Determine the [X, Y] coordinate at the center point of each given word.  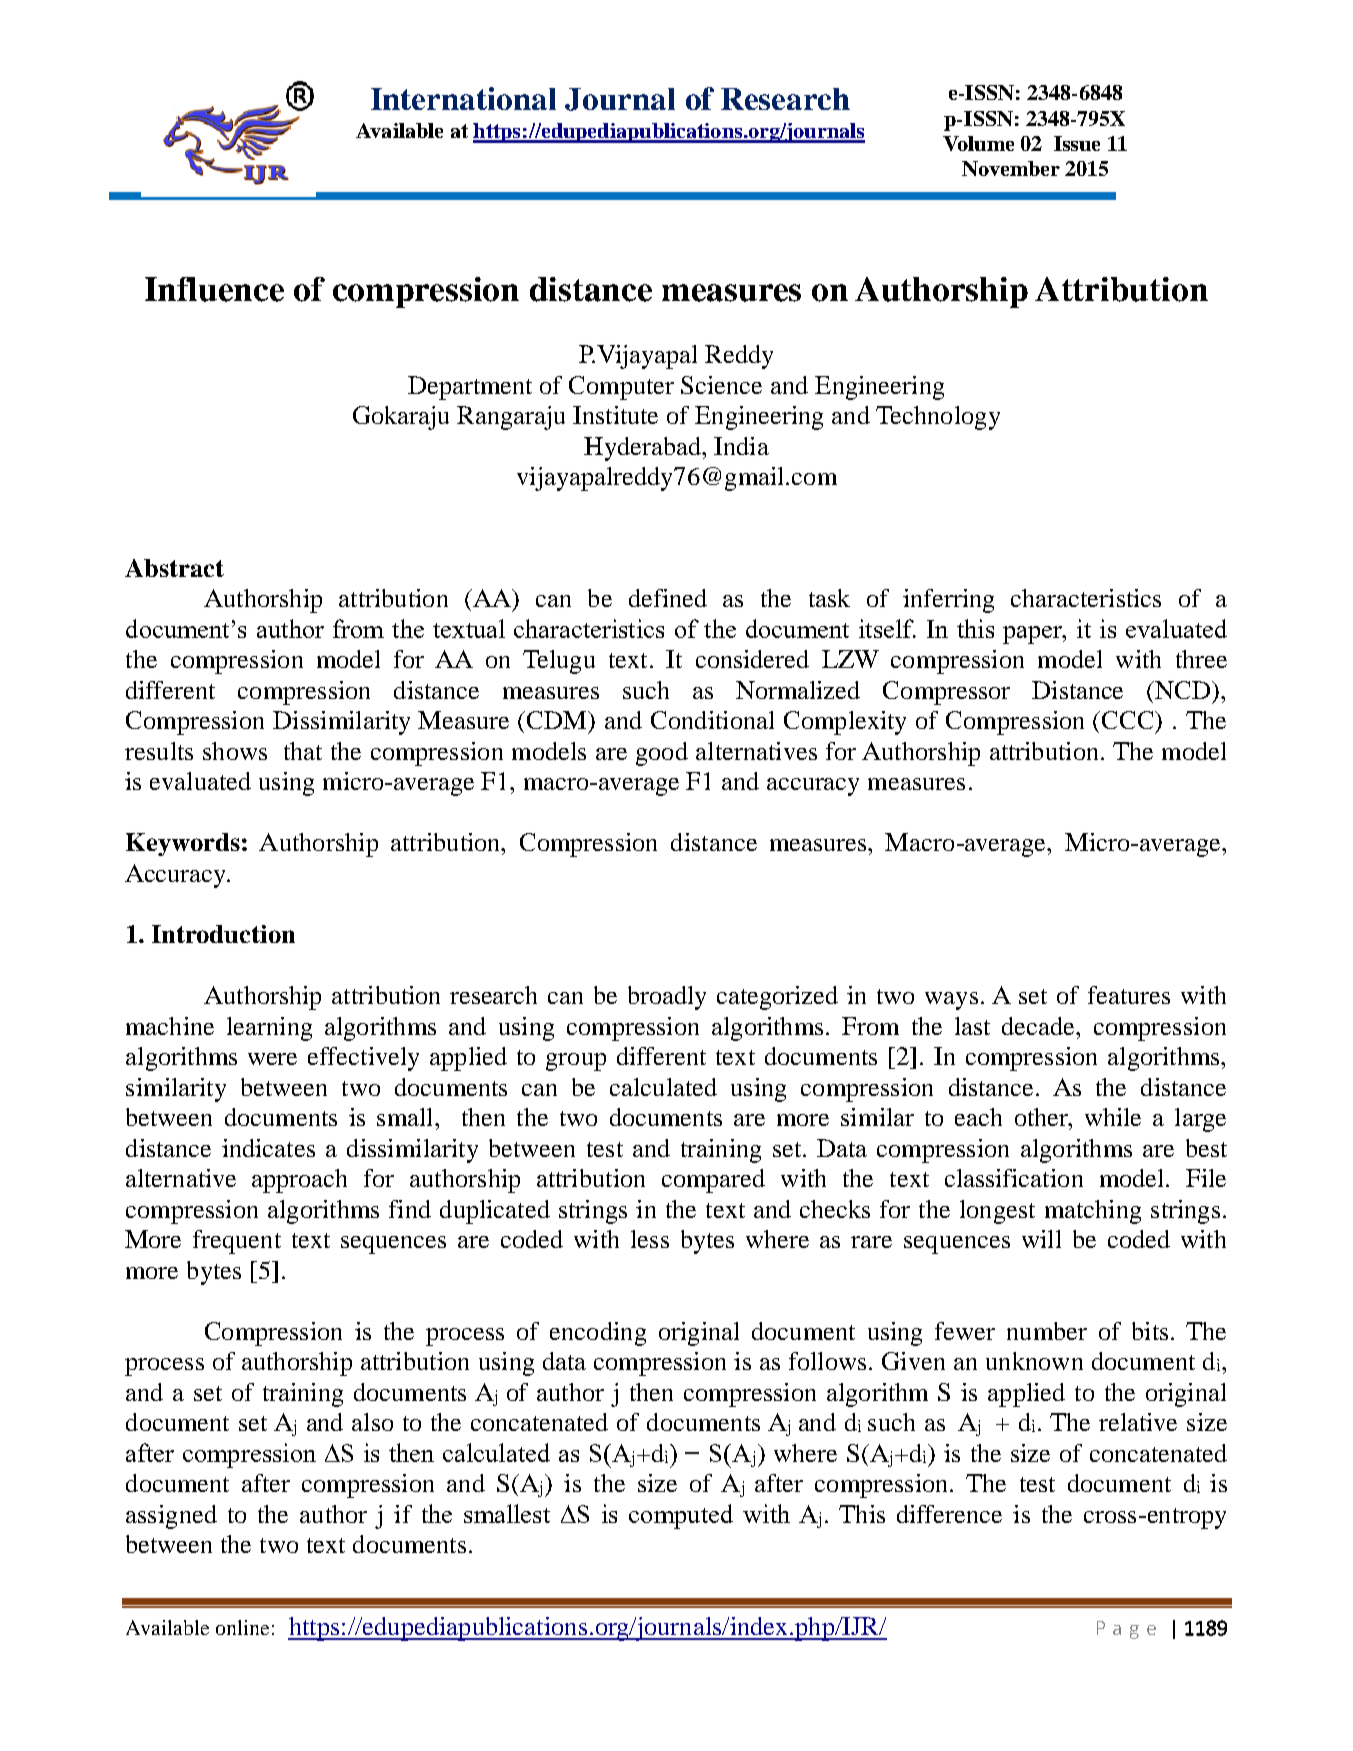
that [303, 751]
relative [1138, 1422]
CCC [1129, 721]
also [372, 1422]
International [463, 98]
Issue [1077, 143]
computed [681, 1516]
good [662, 754]
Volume [978, 143]
